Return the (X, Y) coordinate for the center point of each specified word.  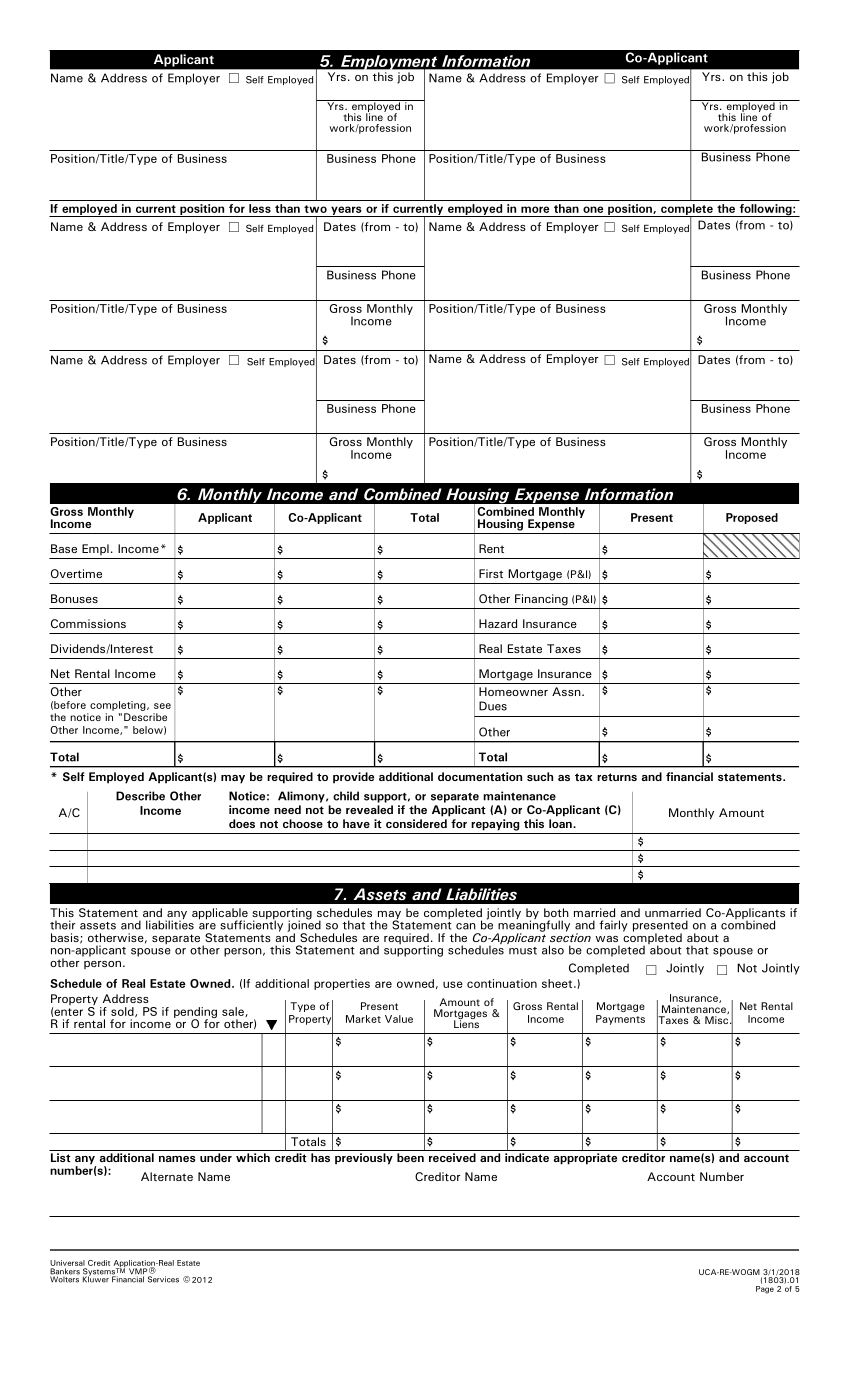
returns (617, 777)
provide (353, 778)
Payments (620, 1020)
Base (64, 548)
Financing (541, 600)
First (491, 573)
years (346, 211)
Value (399, 1019)
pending (195, 1014)
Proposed (752, 518)
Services (163, 1279)
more (535, 209)
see (162, 706)
